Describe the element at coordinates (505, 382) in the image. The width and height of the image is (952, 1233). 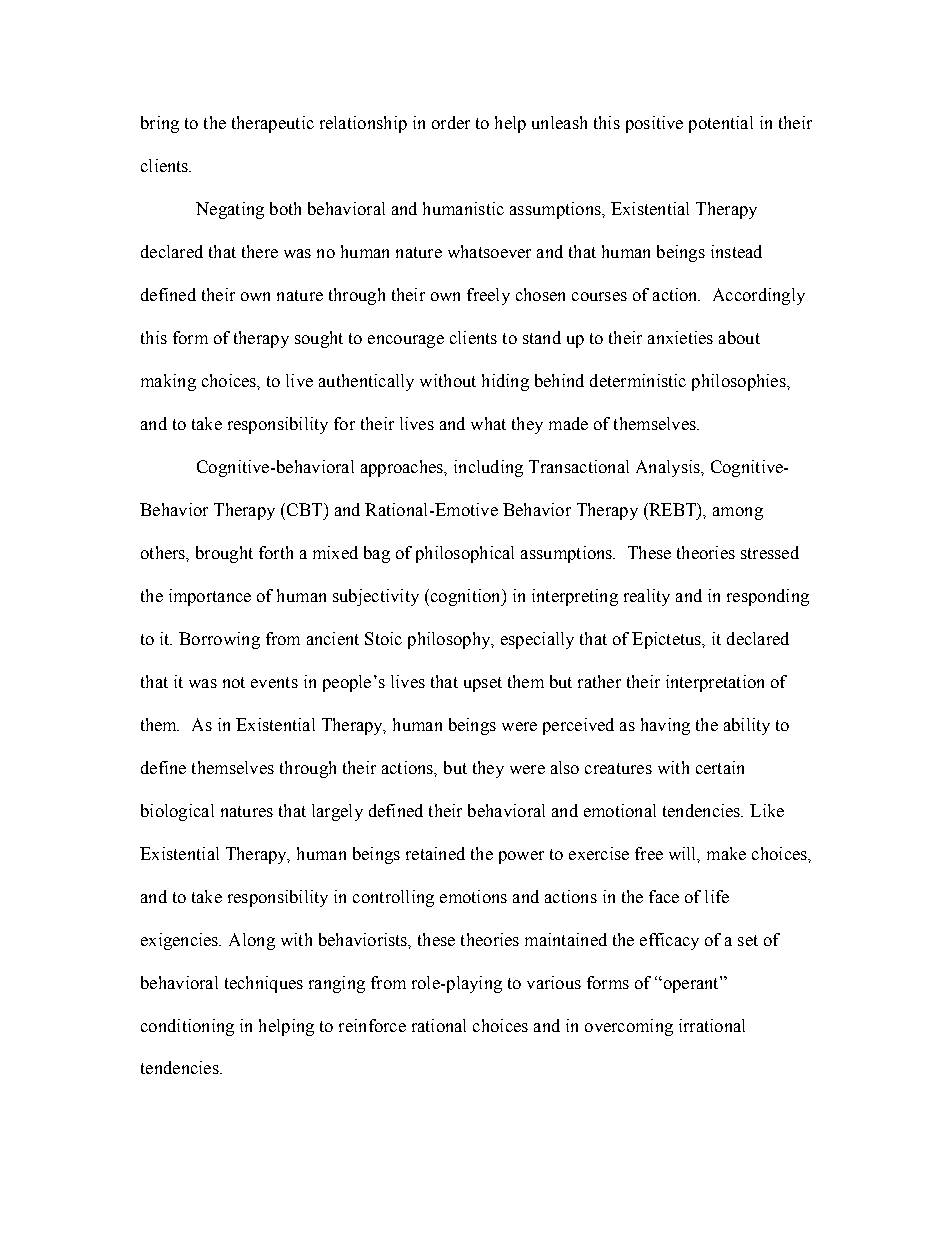
I see `hiding` at that location.
